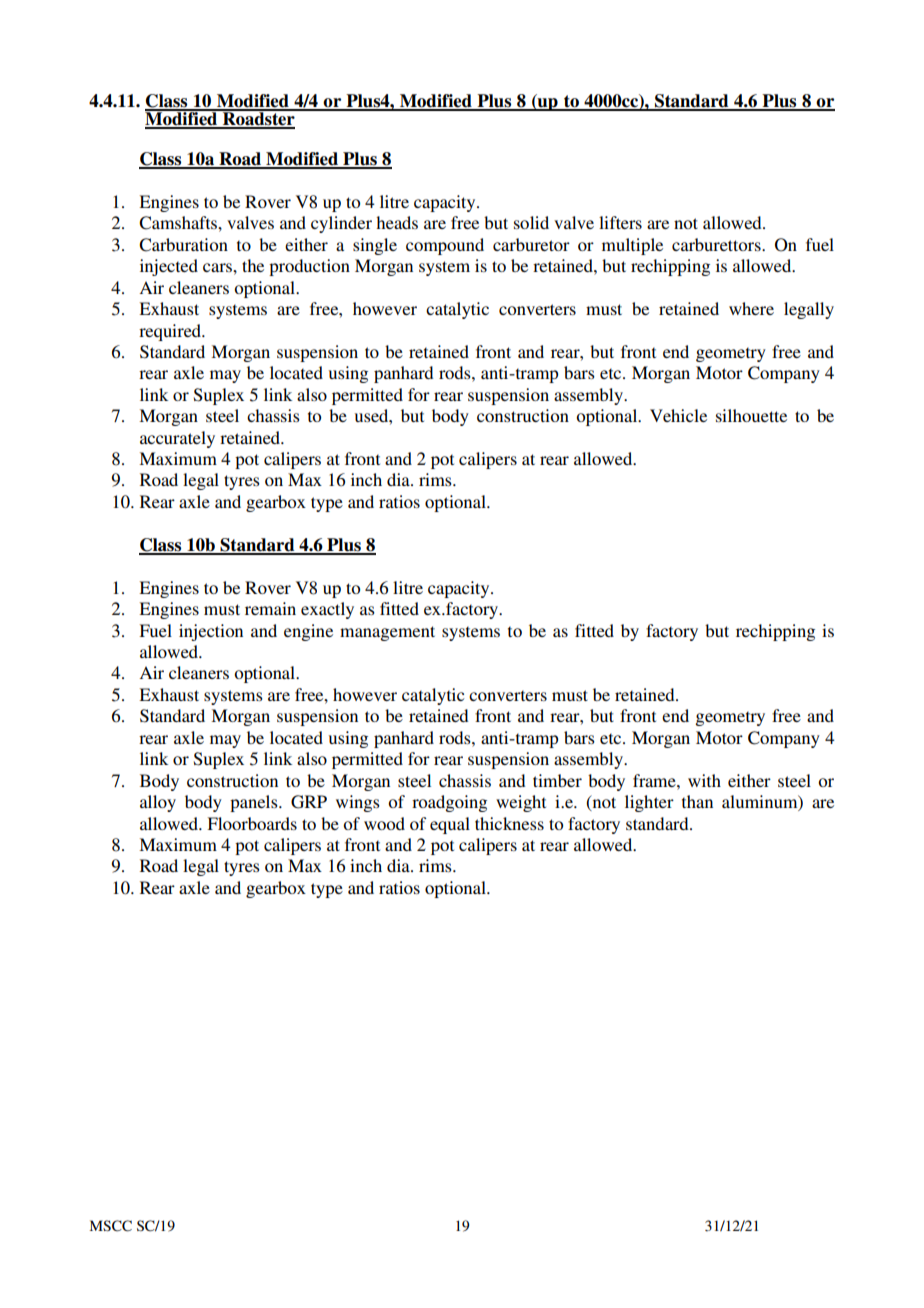 This page has width=924, height=1308. What do you see at coordinates (169, 267) in the page?
I see `injected` at bounding box center [169, 267].
